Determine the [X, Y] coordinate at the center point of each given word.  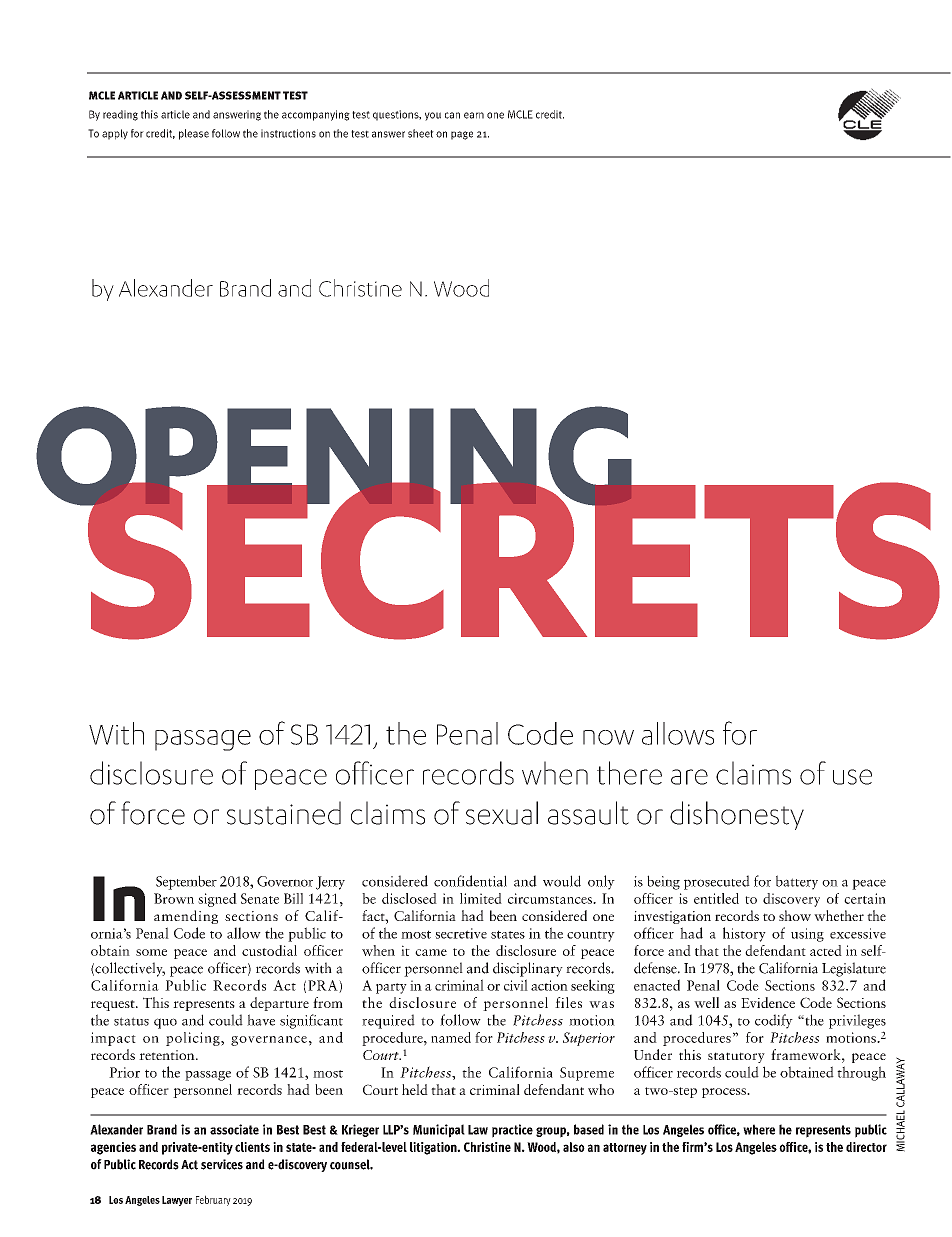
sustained [284, 813]
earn [474, 115]
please [194, 134]
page [462, 135]
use [852, 777]
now [608, 737]
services [222, 1164]
